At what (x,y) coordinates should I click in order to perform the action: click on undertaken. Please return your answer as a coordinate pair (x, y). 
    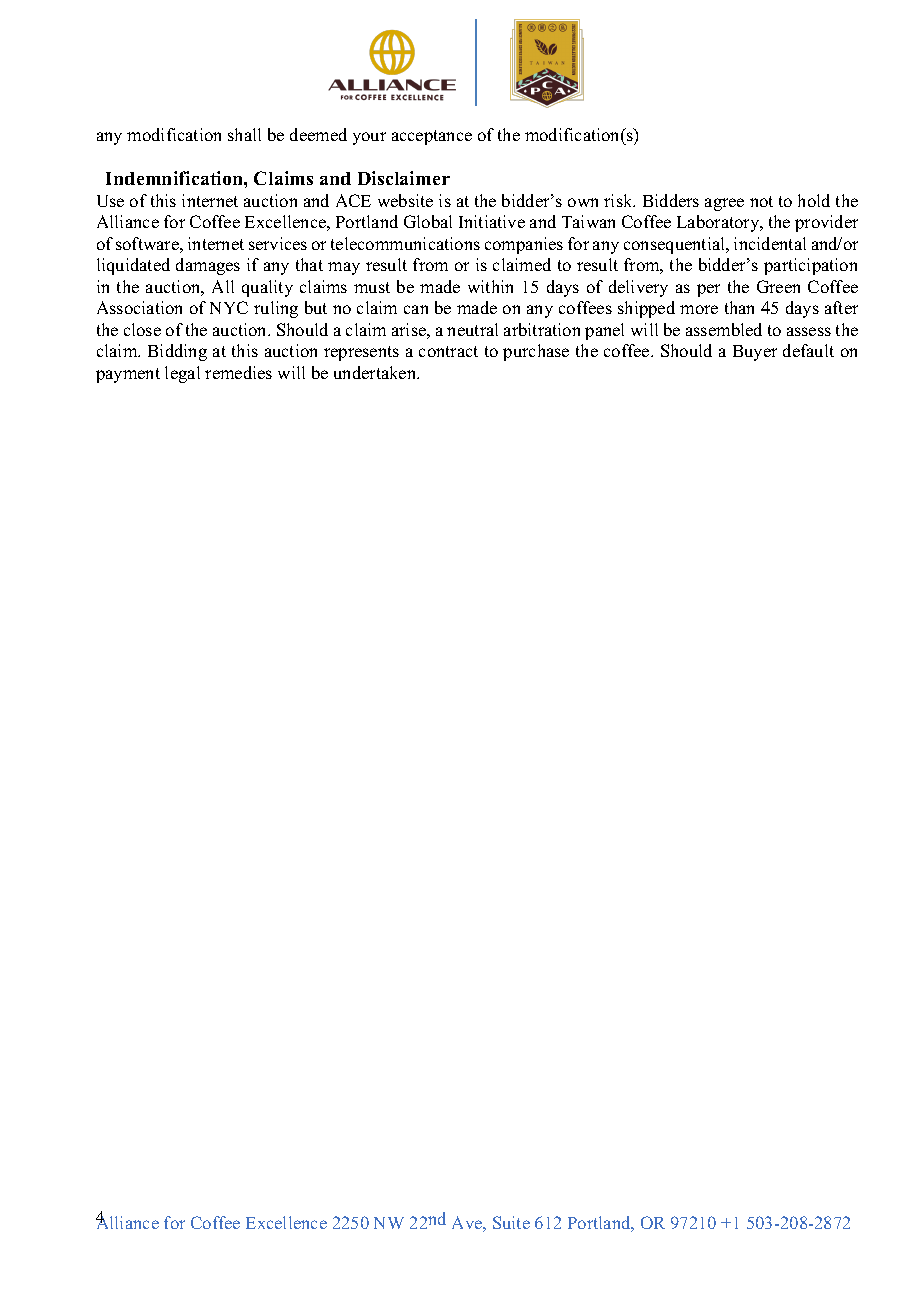
    Looking at the image, I should click on (376, 372).
